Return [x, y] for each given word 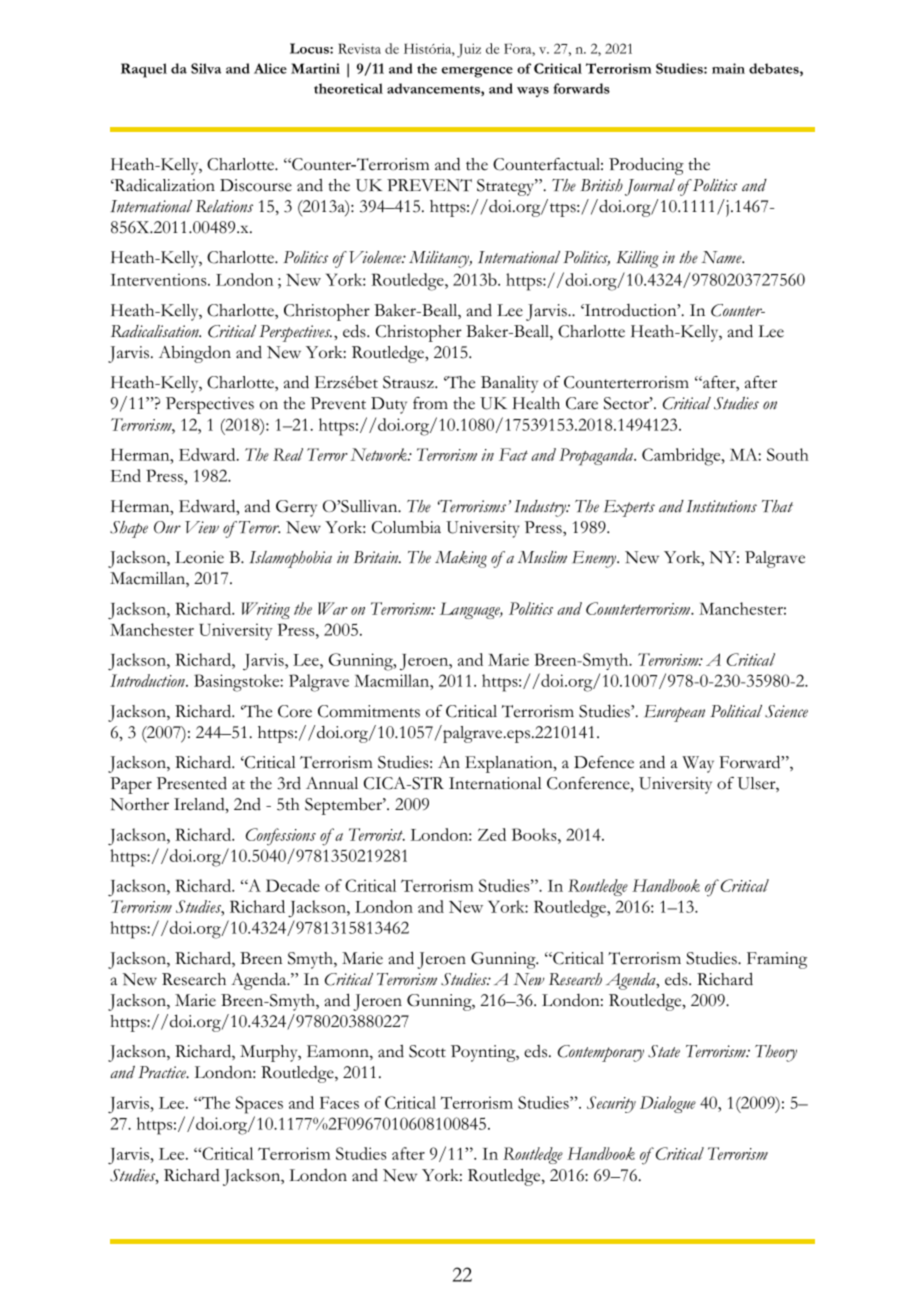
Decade [293, 885]
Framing [777, 960]
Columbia [406, 527]
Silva [206, 68]
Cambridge [682, 457]
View [202, 527]
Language [471, 610]
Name [722, 257]
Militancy [440, 259]
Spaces [259, 1105]
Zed [492, 834]
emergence [477, 72]
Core [295, 711]
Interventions [159, 279]
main [728, 68]
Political [736, 711]
